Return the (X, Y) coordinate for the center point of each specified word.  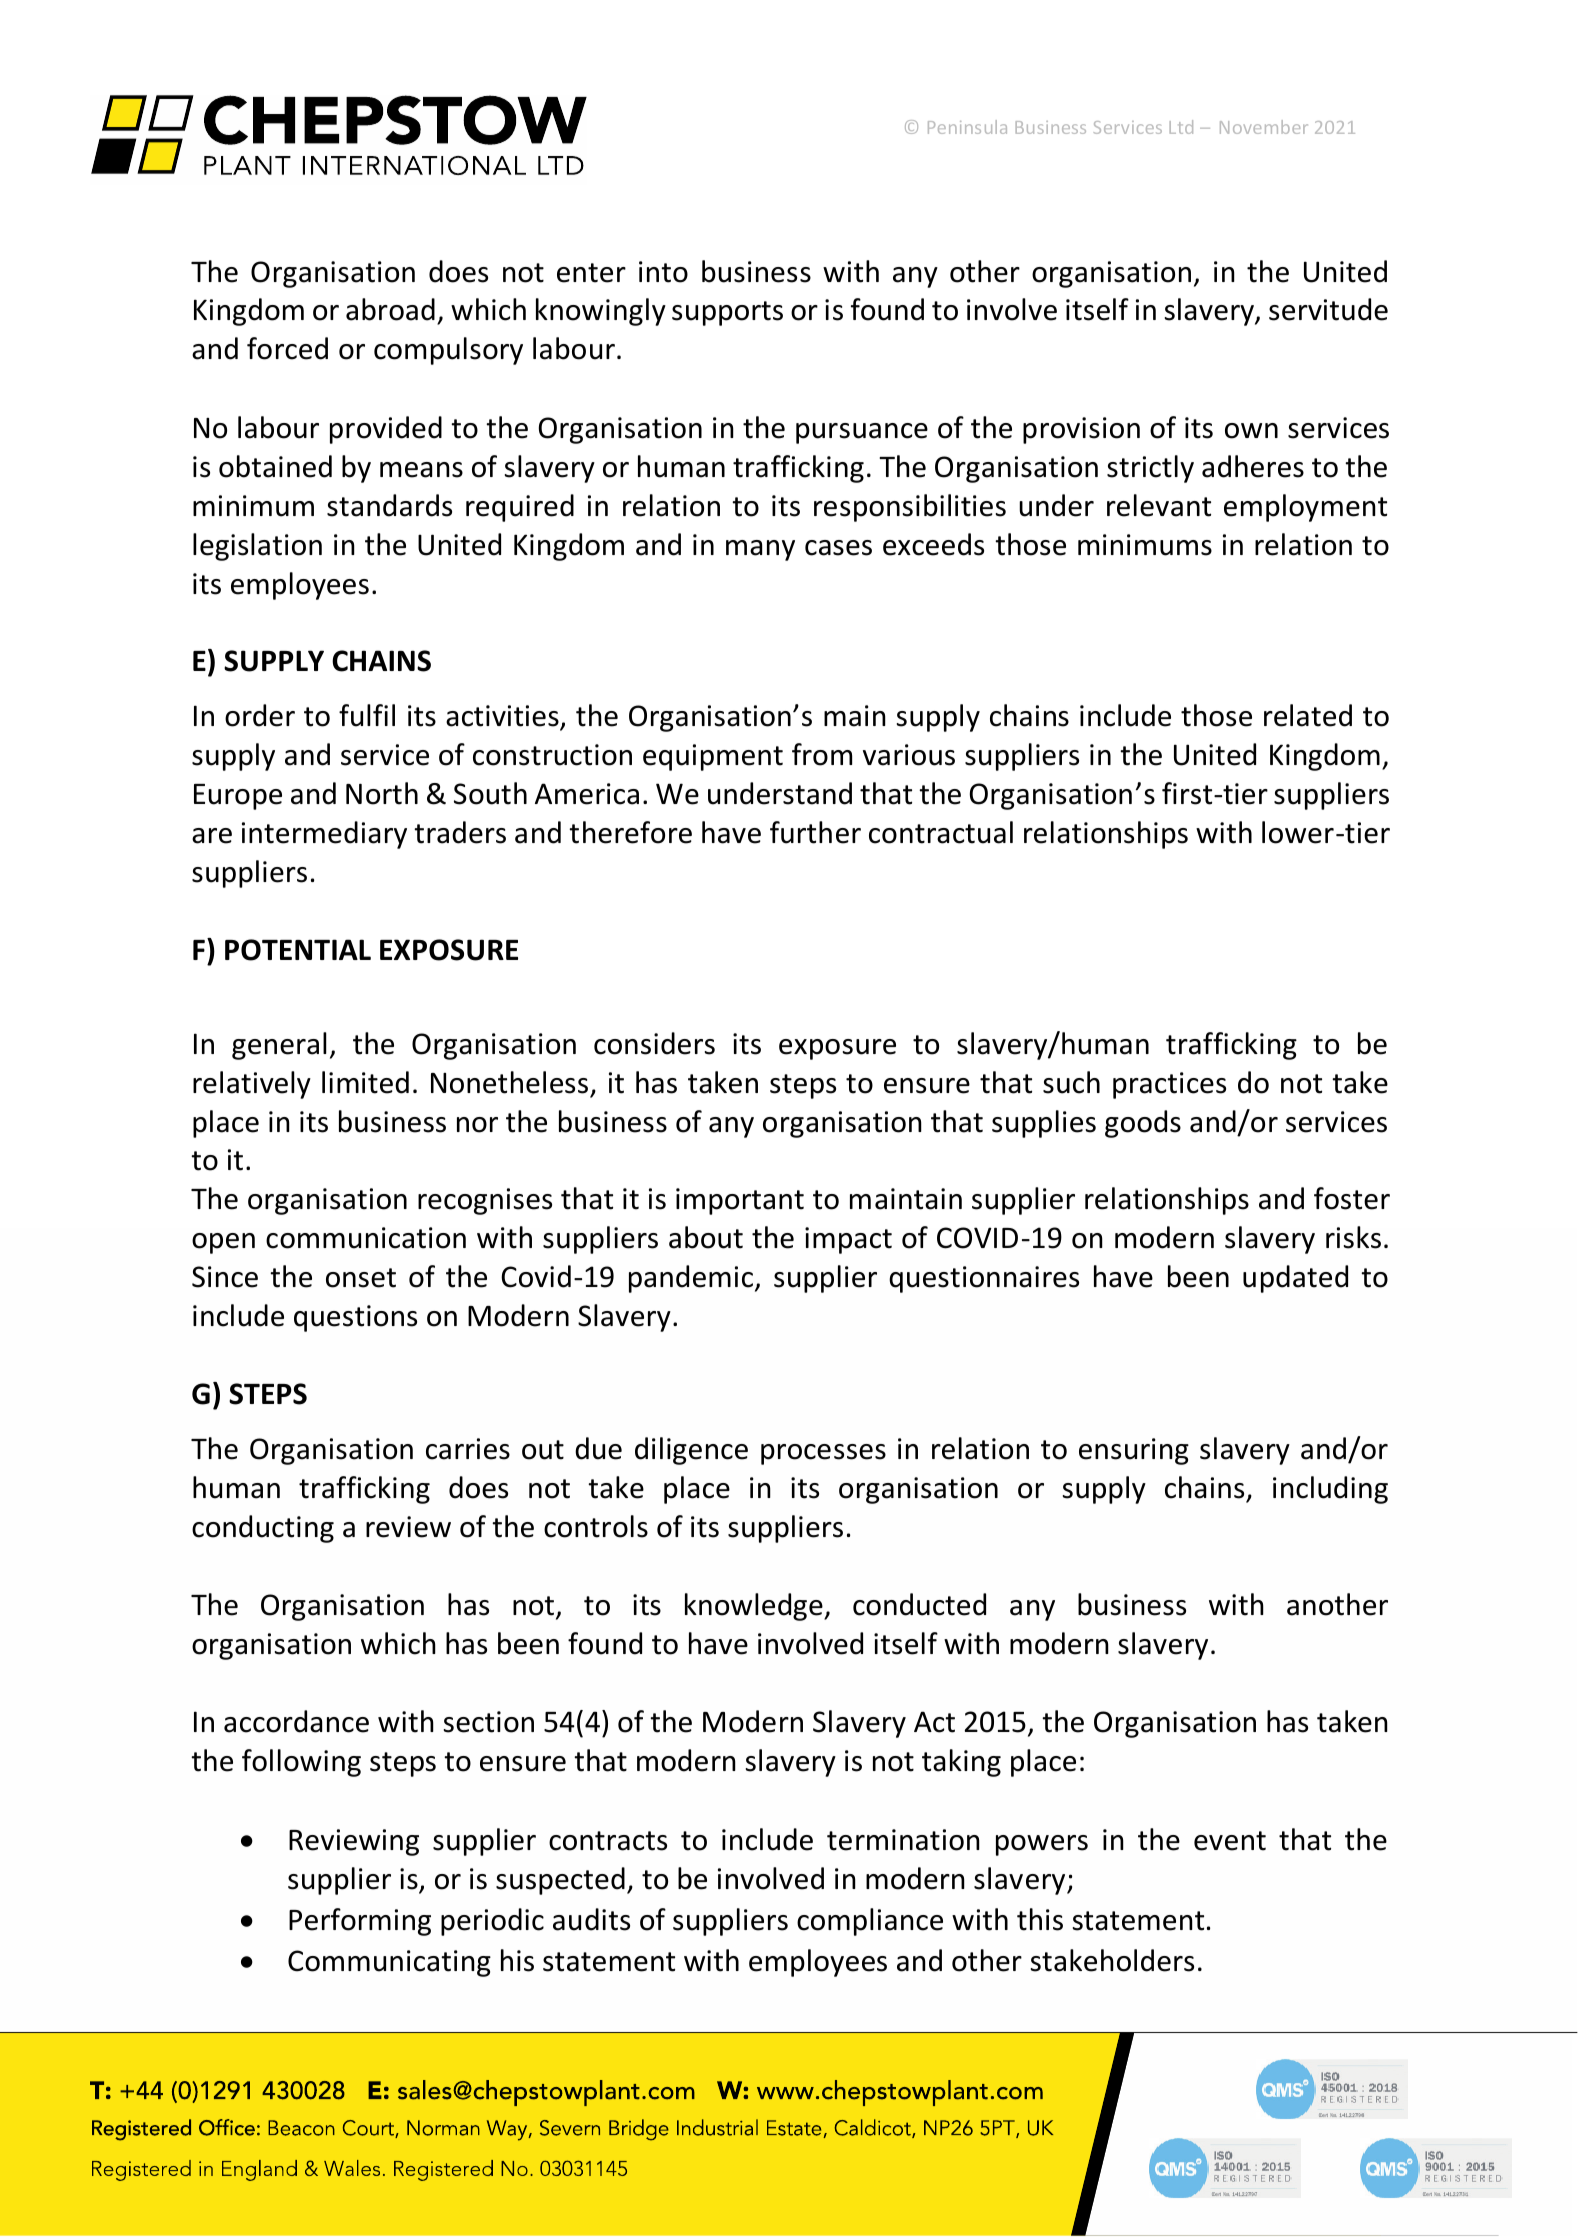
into (663, 272)
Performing (360, 1922)
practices (1169, 1085)
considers (654, 1043)
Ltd (1181, 127)
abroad (390, 309)
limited (365, 1082)
